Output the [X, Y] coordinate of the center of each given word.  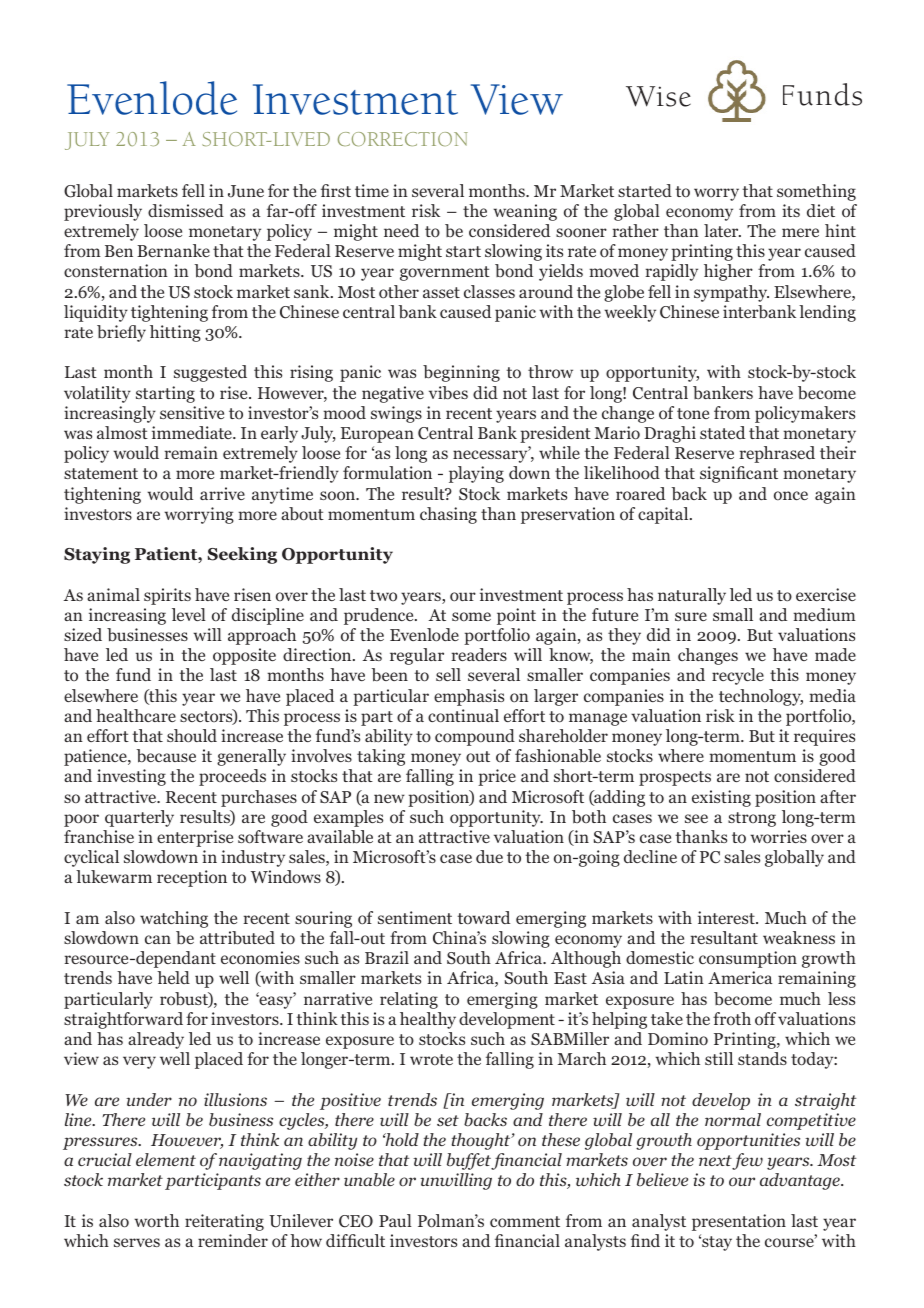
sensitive [192, 412]
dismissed [186, 210]
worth [156, 1221]
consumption [748, 959]
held [173, 977]
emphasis [469, 697]
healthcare [136, 715]
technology [761, 697]
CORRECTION [403, 139]
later [722, 230]
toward [483, 918]
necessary [491, 456]
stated [722, 432]
